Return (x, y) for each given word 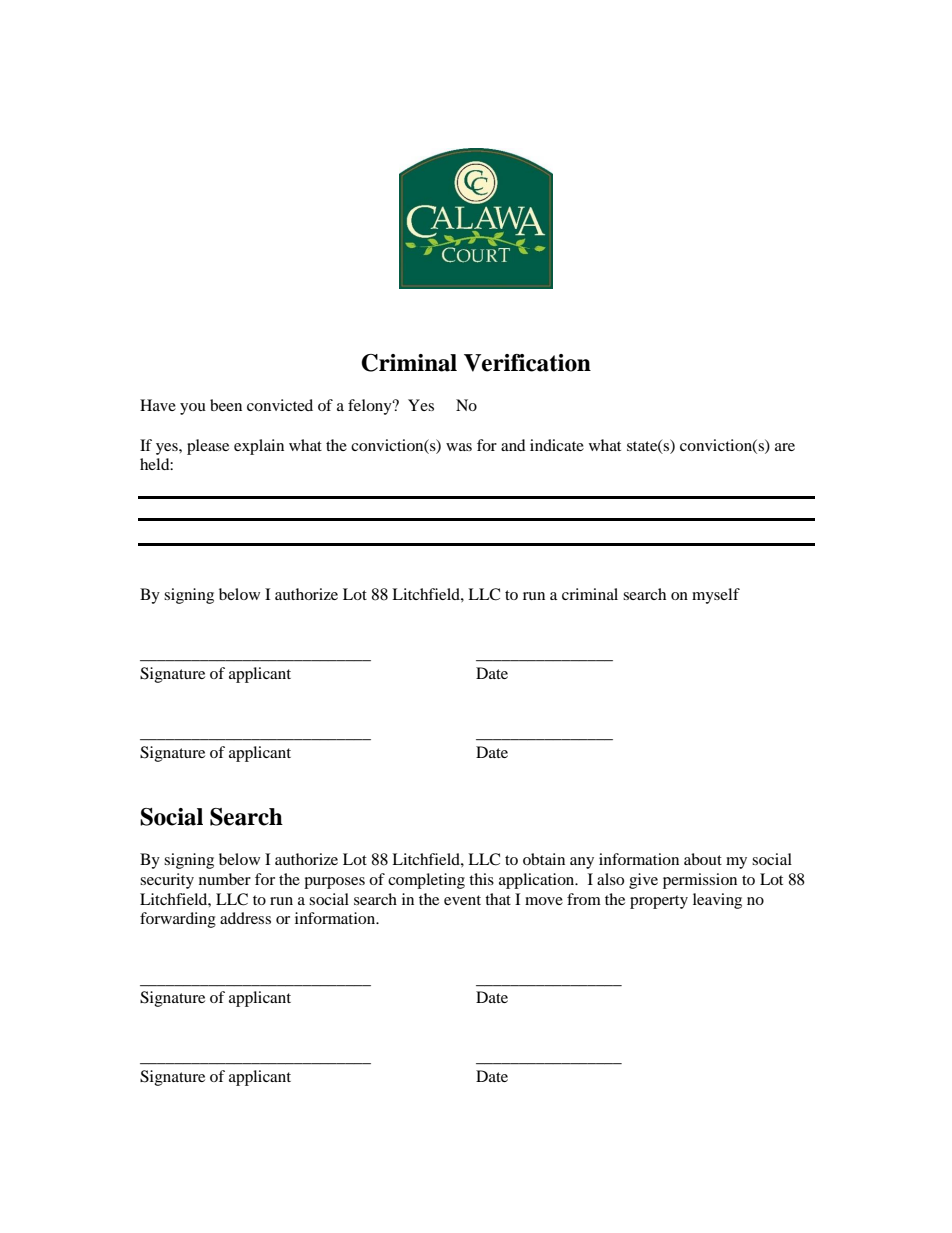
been (226, 405)
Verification (527, 363)
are (785, 447)
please (208, 447)
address (245, 918)
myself (716, 596)
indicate (557, 445)
